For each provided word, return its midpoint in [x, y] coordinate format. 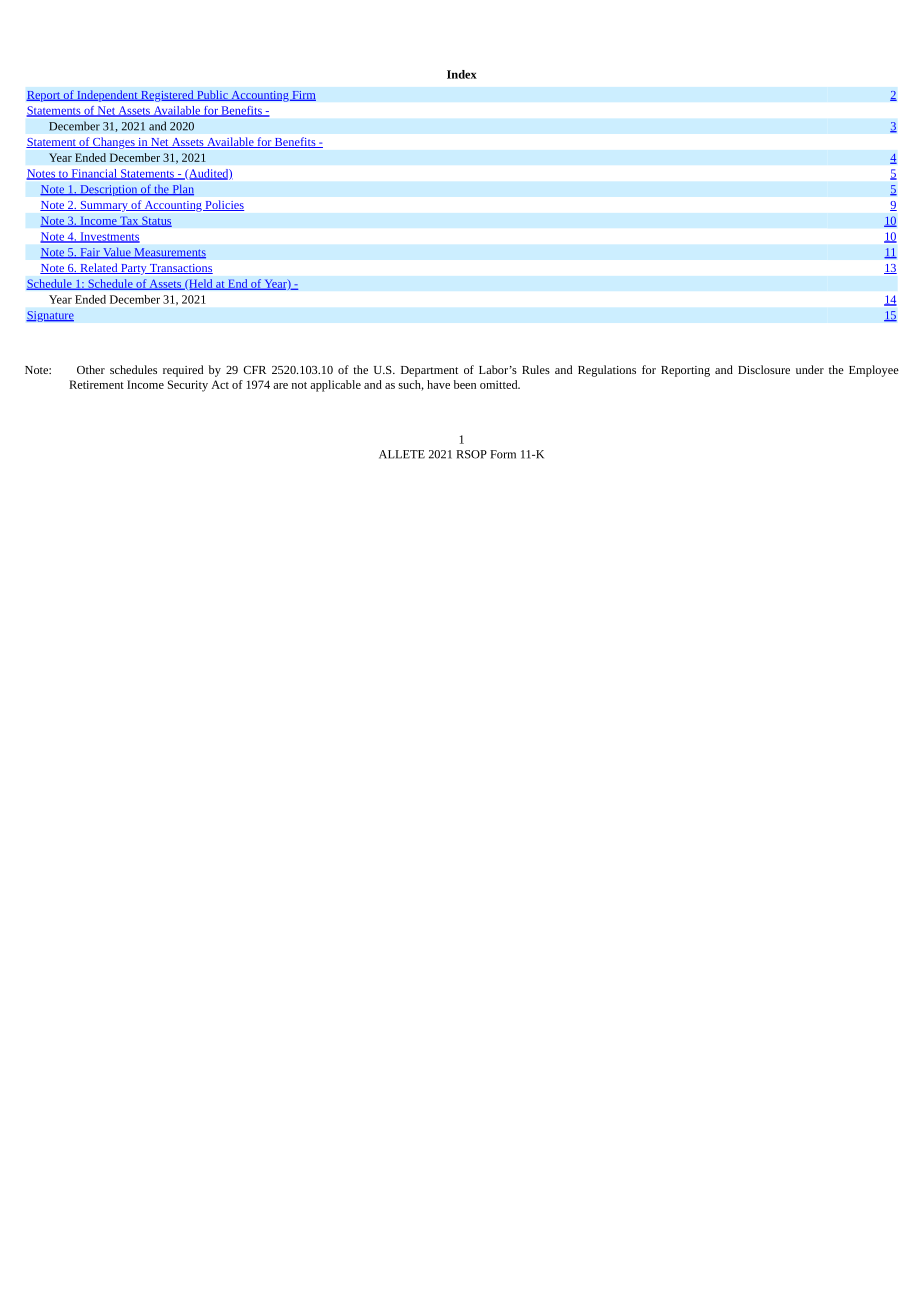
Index [462, 74]
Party [134, 269]
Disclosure [764, 369]
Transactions [180, 269]
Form [503, 454]
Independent [107, 96]
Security [188, 386]
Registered [167, 96]
